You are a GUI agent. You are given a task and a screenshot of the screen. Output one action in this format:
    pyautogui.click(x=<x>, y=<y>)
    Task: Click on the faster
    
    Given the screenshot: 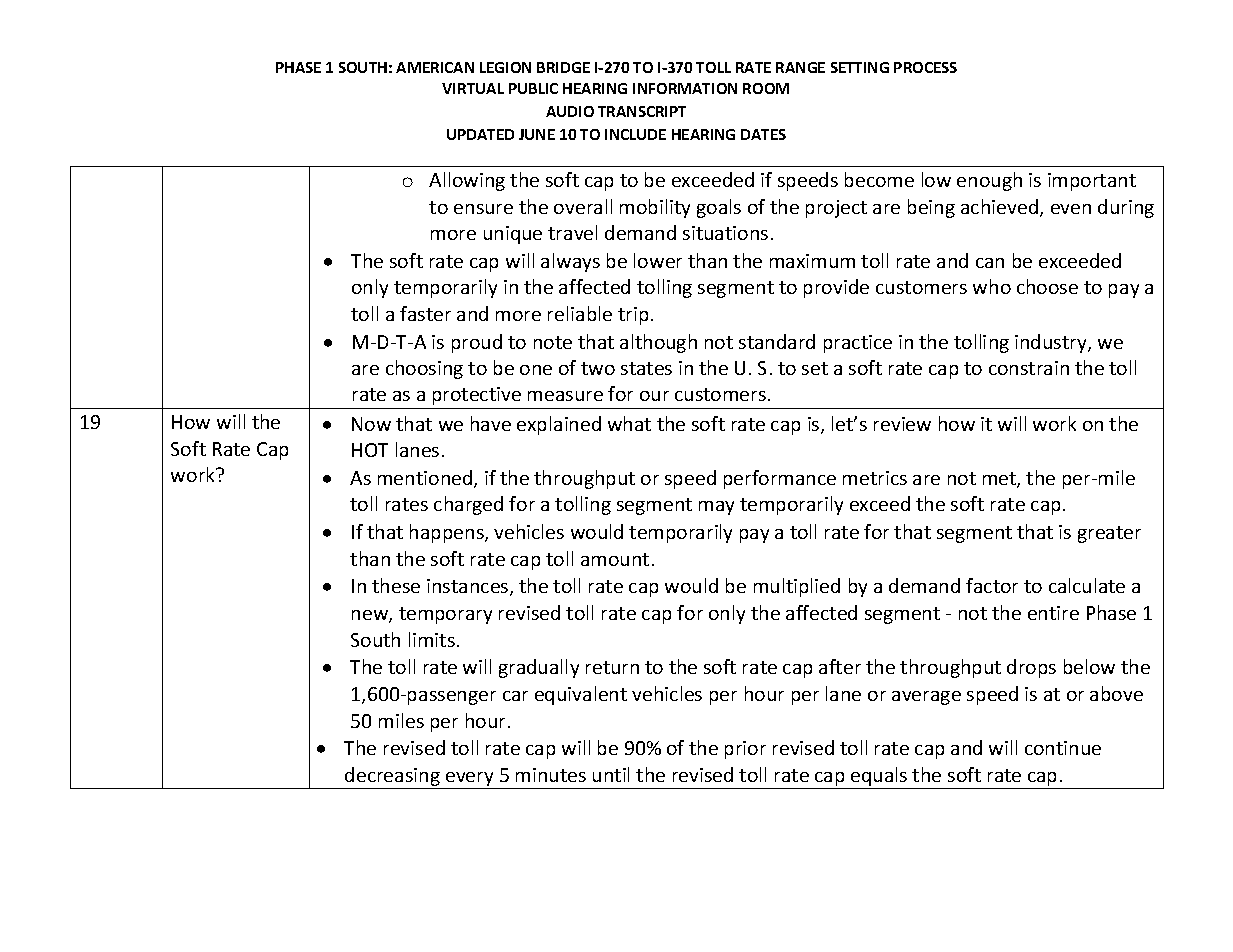 What is the action you would take?
    pyautogui.click(x=425, y=313)
